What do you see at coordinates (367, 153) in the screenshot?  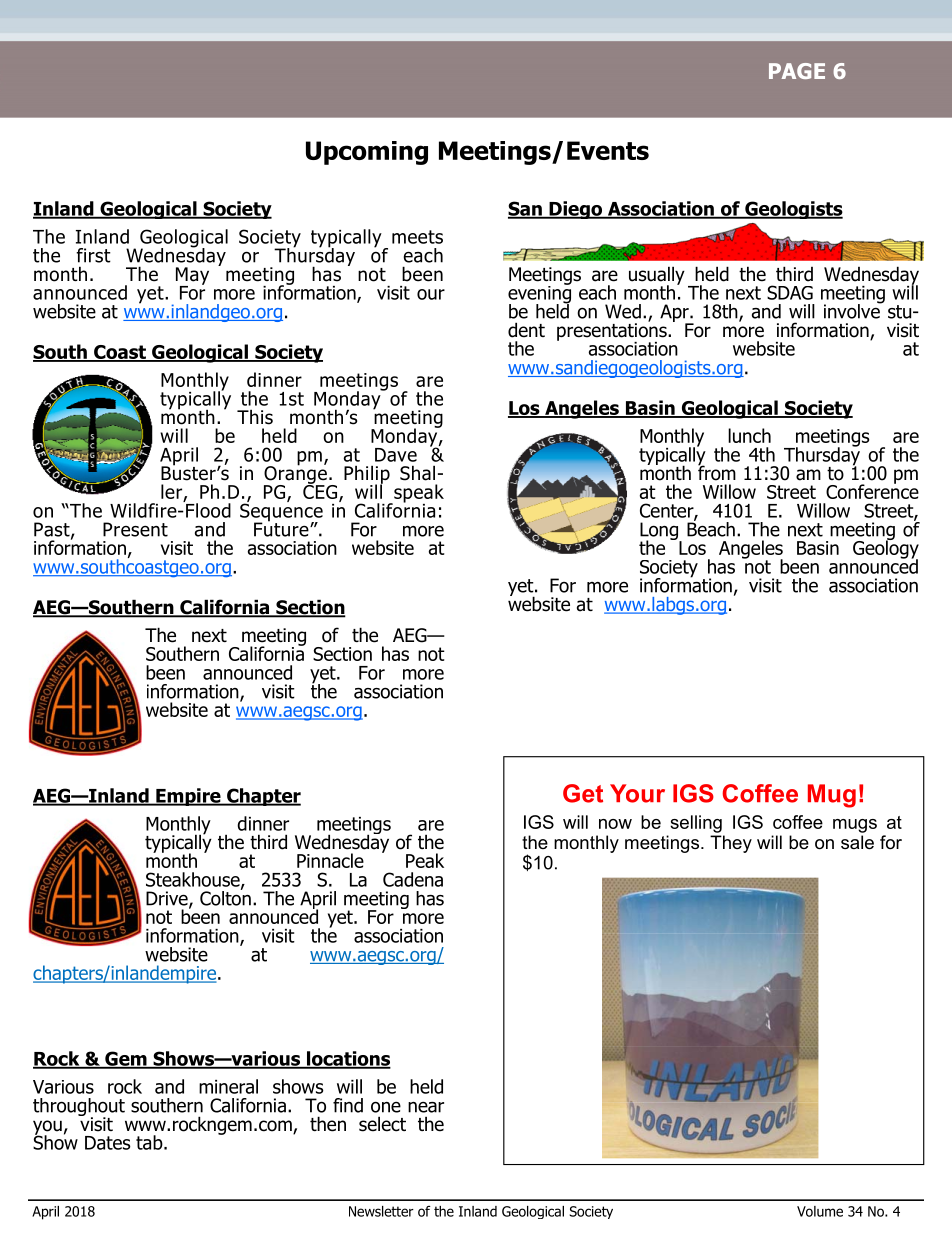 I see `Upcoming` at bounding box center [367, 153].
